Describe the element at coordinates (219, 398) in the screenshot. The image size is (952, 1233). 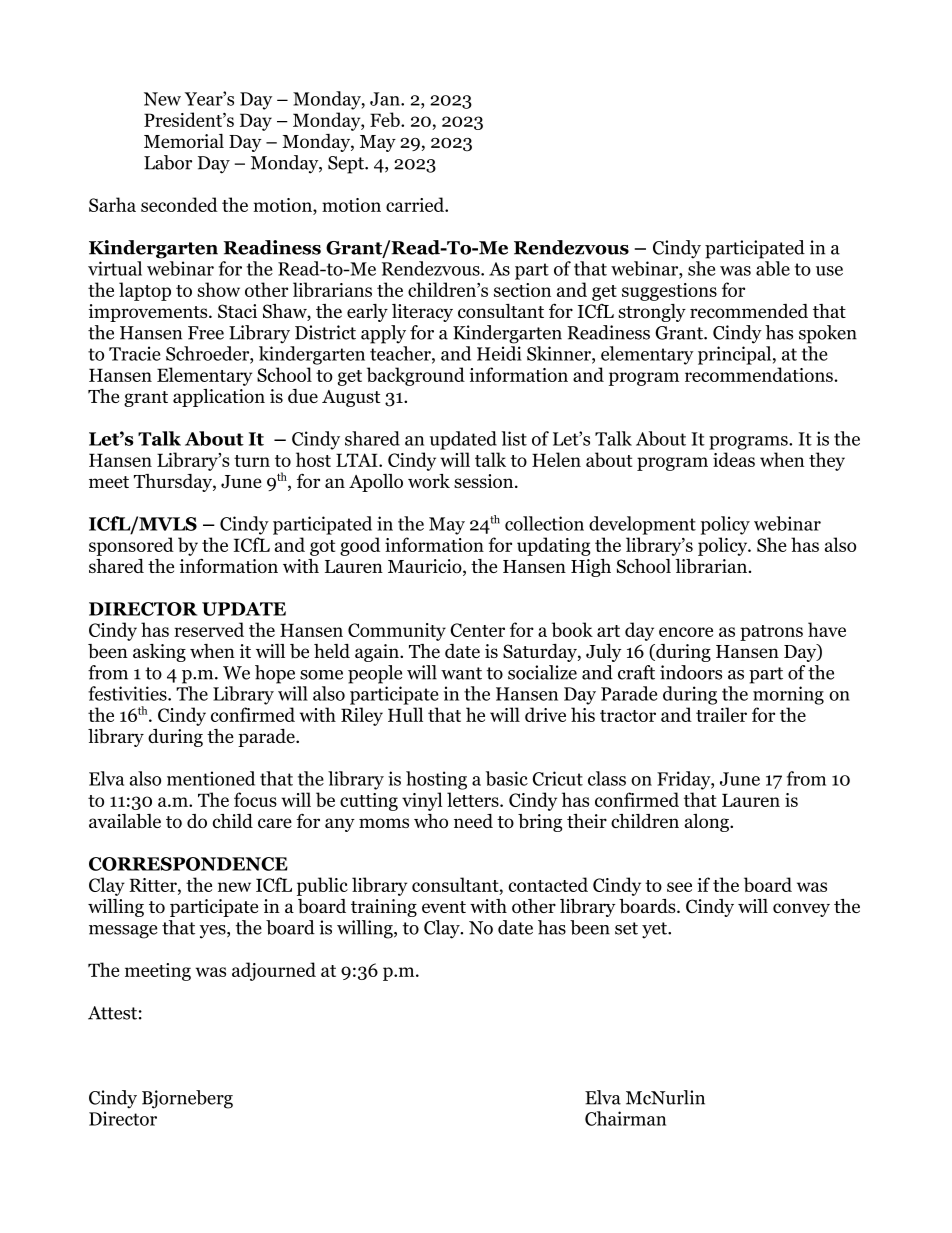
I see `application` at that location.
